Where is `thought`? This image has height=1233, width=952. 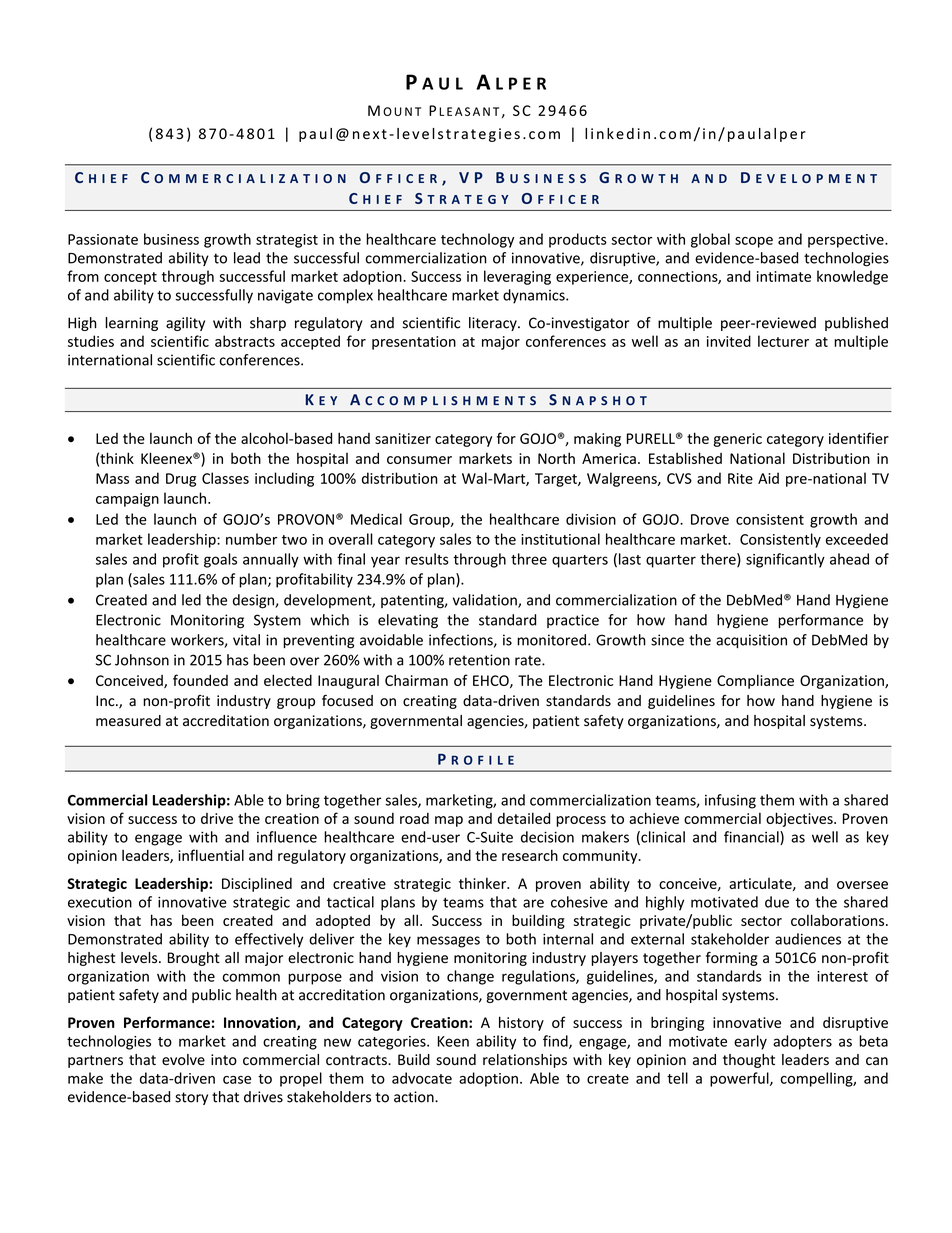 thought is located at coordinates (749, 1061).
